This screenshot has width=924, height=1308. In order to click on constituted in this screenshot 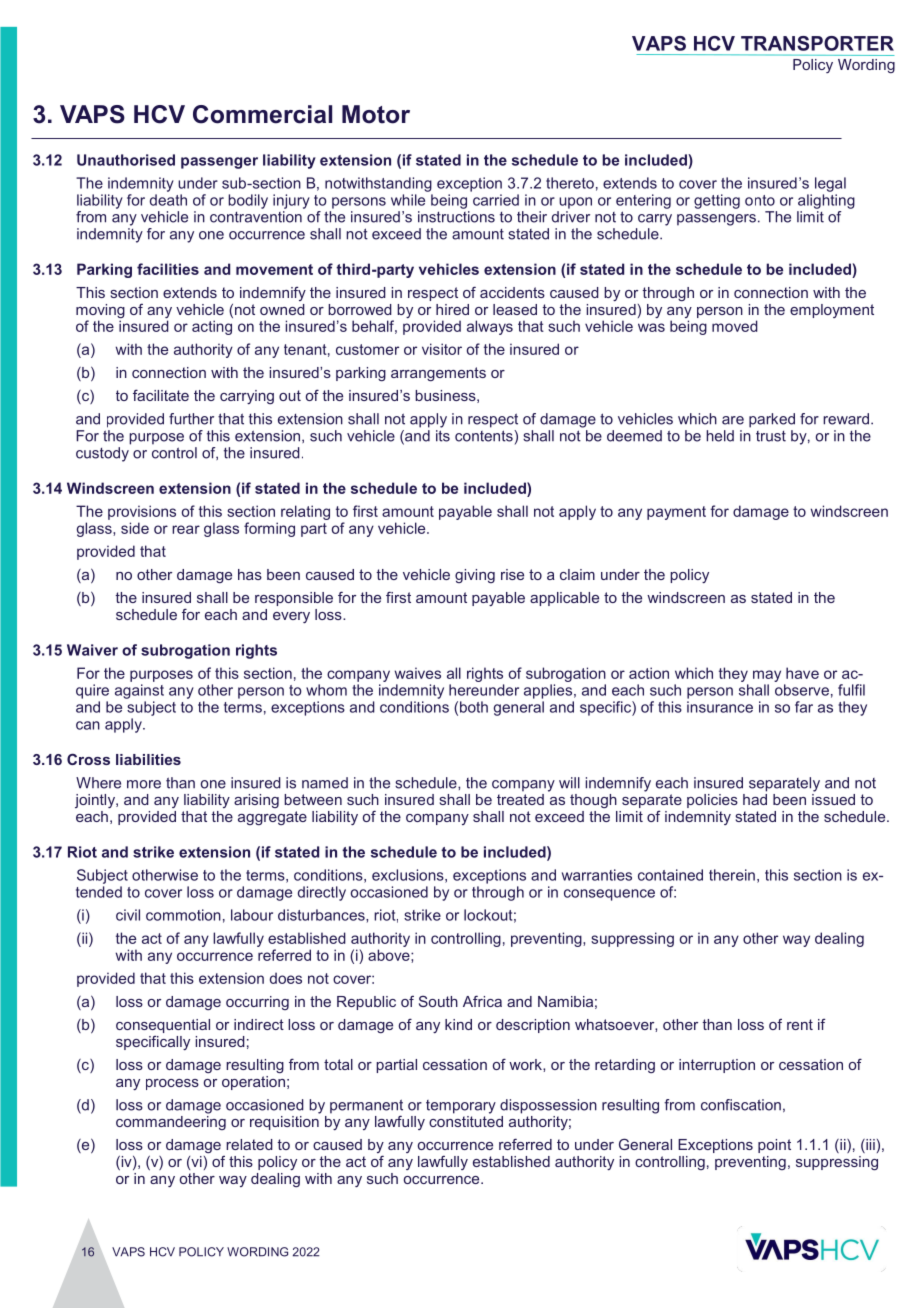, I will do `click(466, 1120)`.
